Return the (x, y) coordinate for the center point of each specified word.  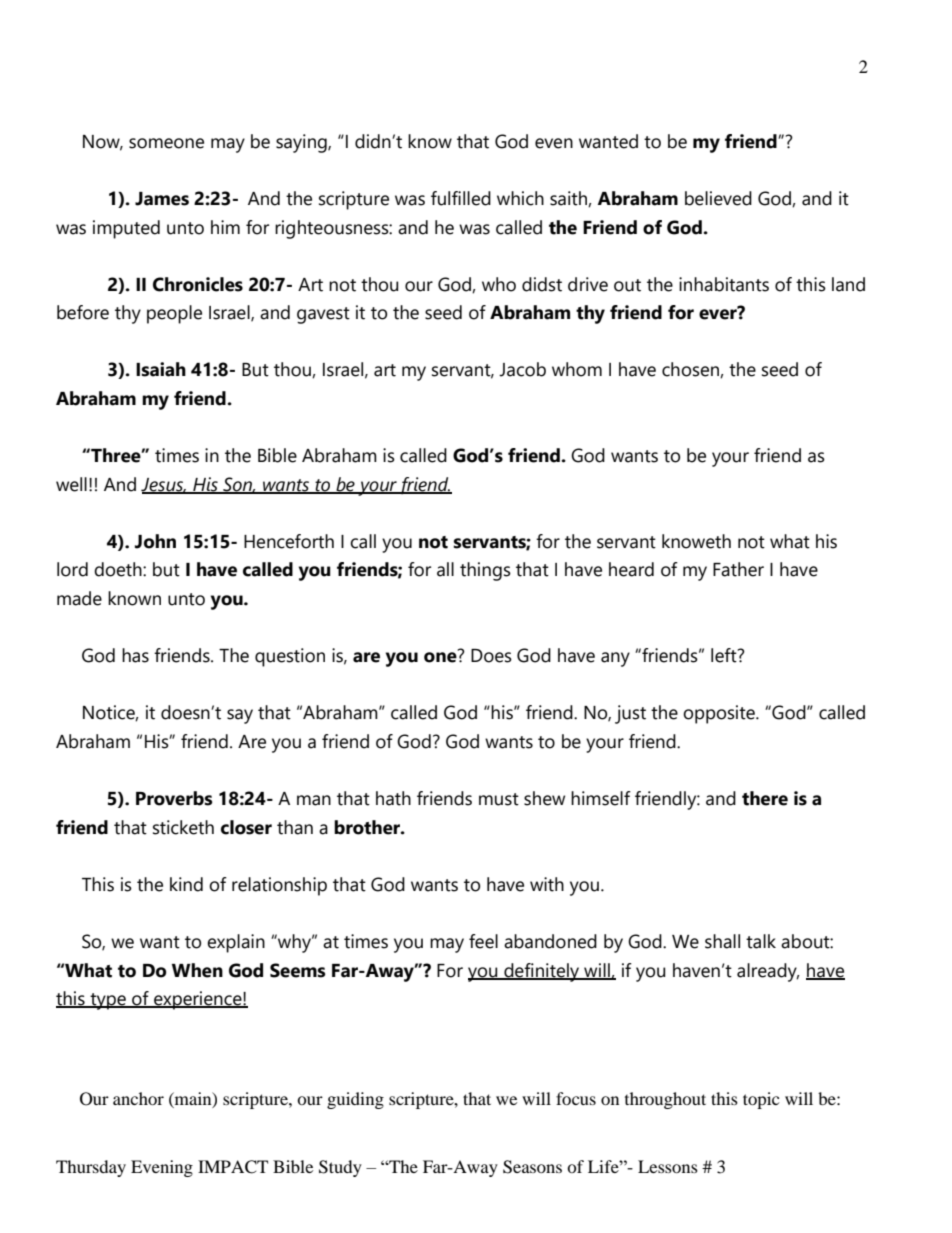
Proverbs (174, 798)
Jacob (522, 369)
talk (761, 941)
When (197, 970)
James (162, 199)
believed (718, 198)
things (485, 571)
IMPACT (233, 1167)
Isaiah (161, 369)
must (499, 799)
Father (738, 569)
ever (719, 313)
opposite (720, 714)
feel (483, 941)
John (155, 541)
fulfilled (461, 198)
